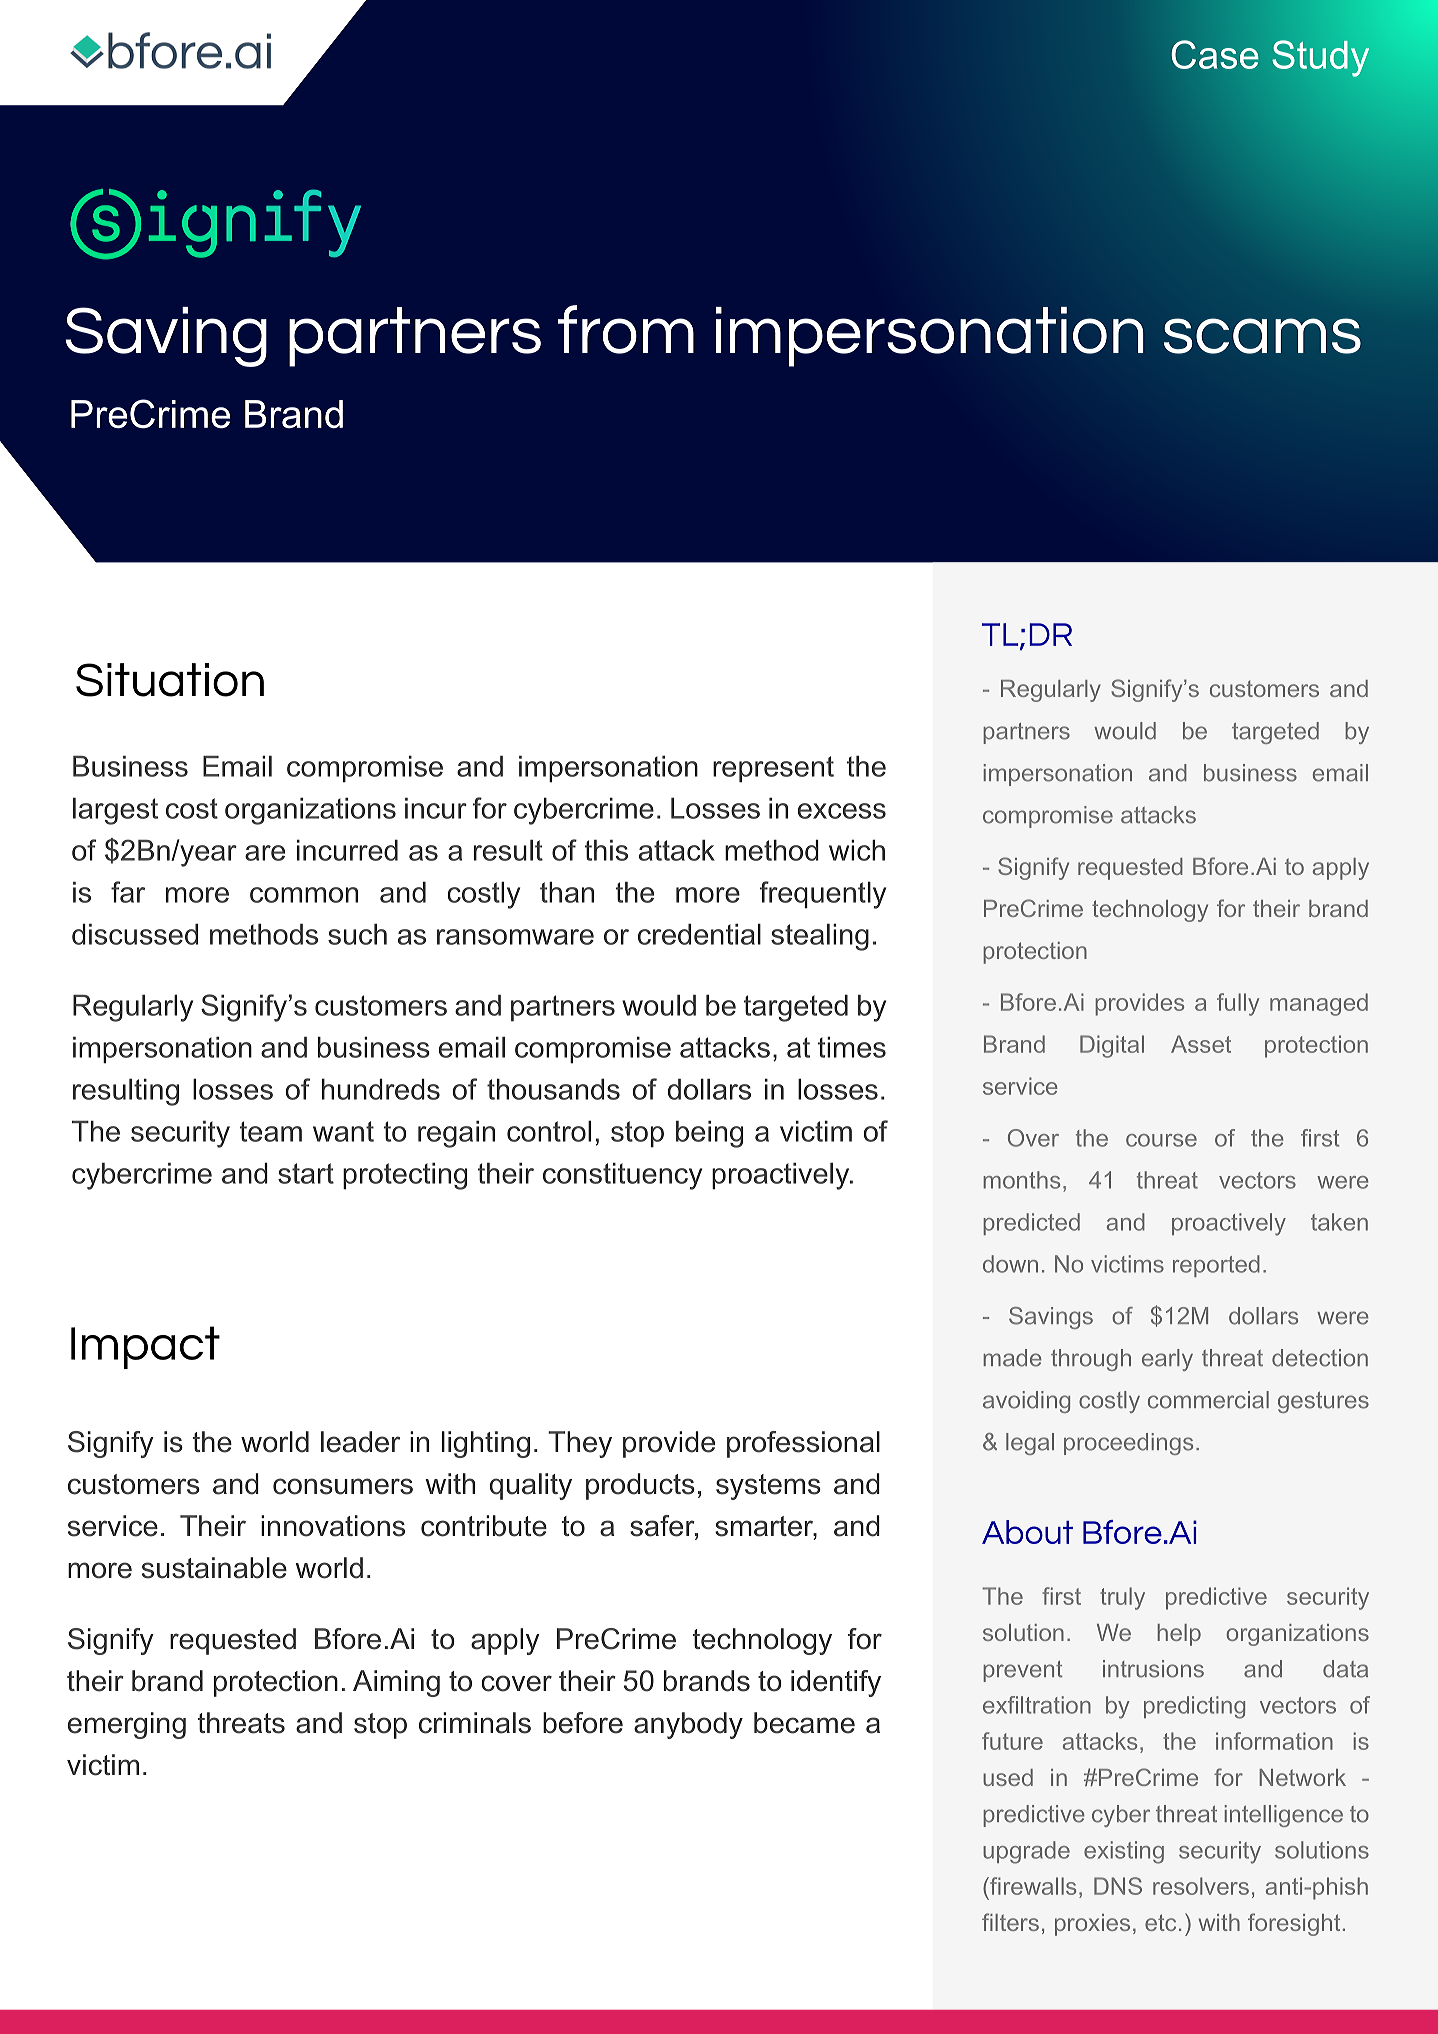  I want to click on professional, so click(803, 1444).
